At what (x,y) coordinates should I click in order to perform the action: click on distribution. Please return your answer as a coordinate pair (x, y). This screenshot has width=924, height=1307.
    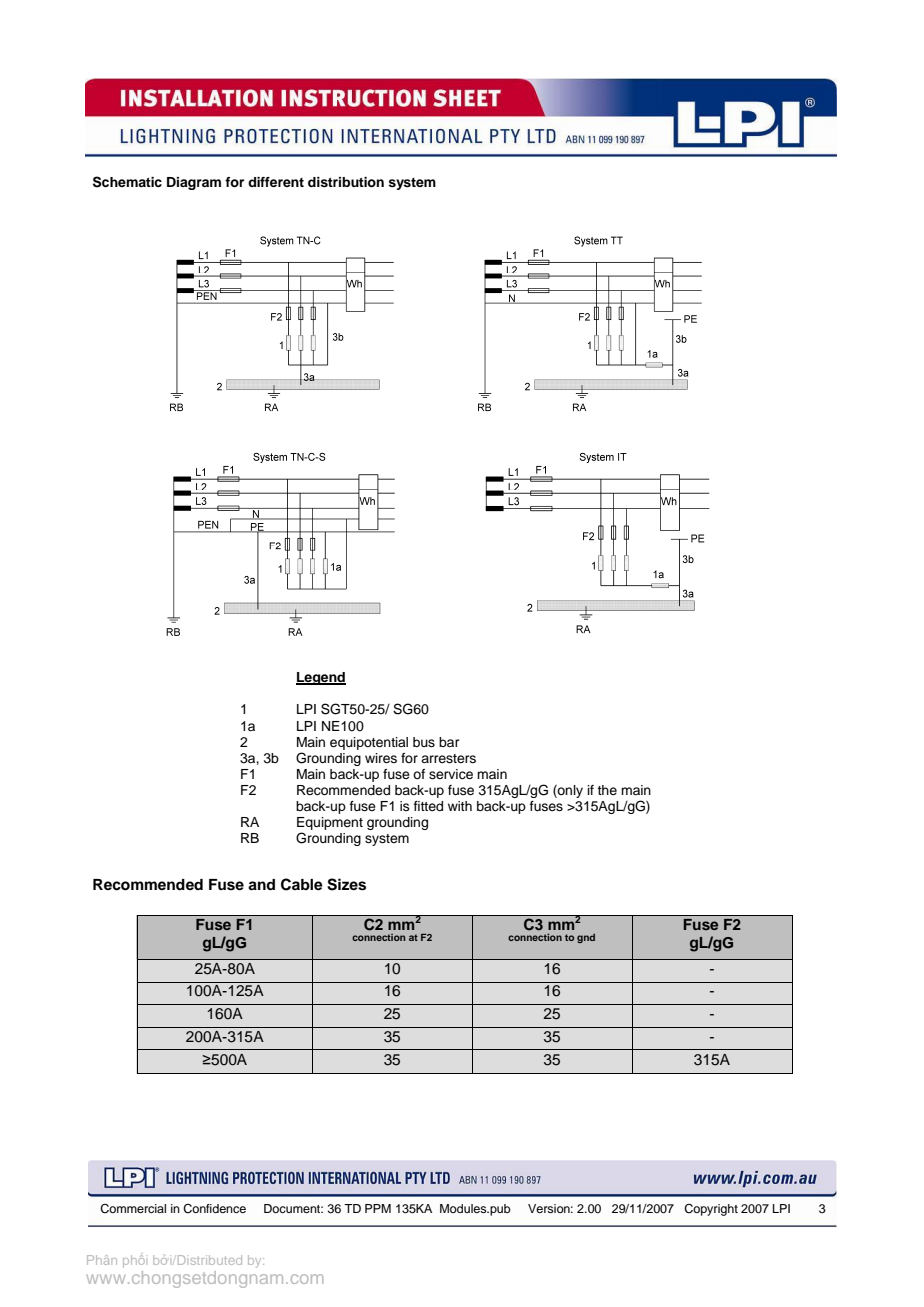
    Looking at the image, I should click on (346, 182).
